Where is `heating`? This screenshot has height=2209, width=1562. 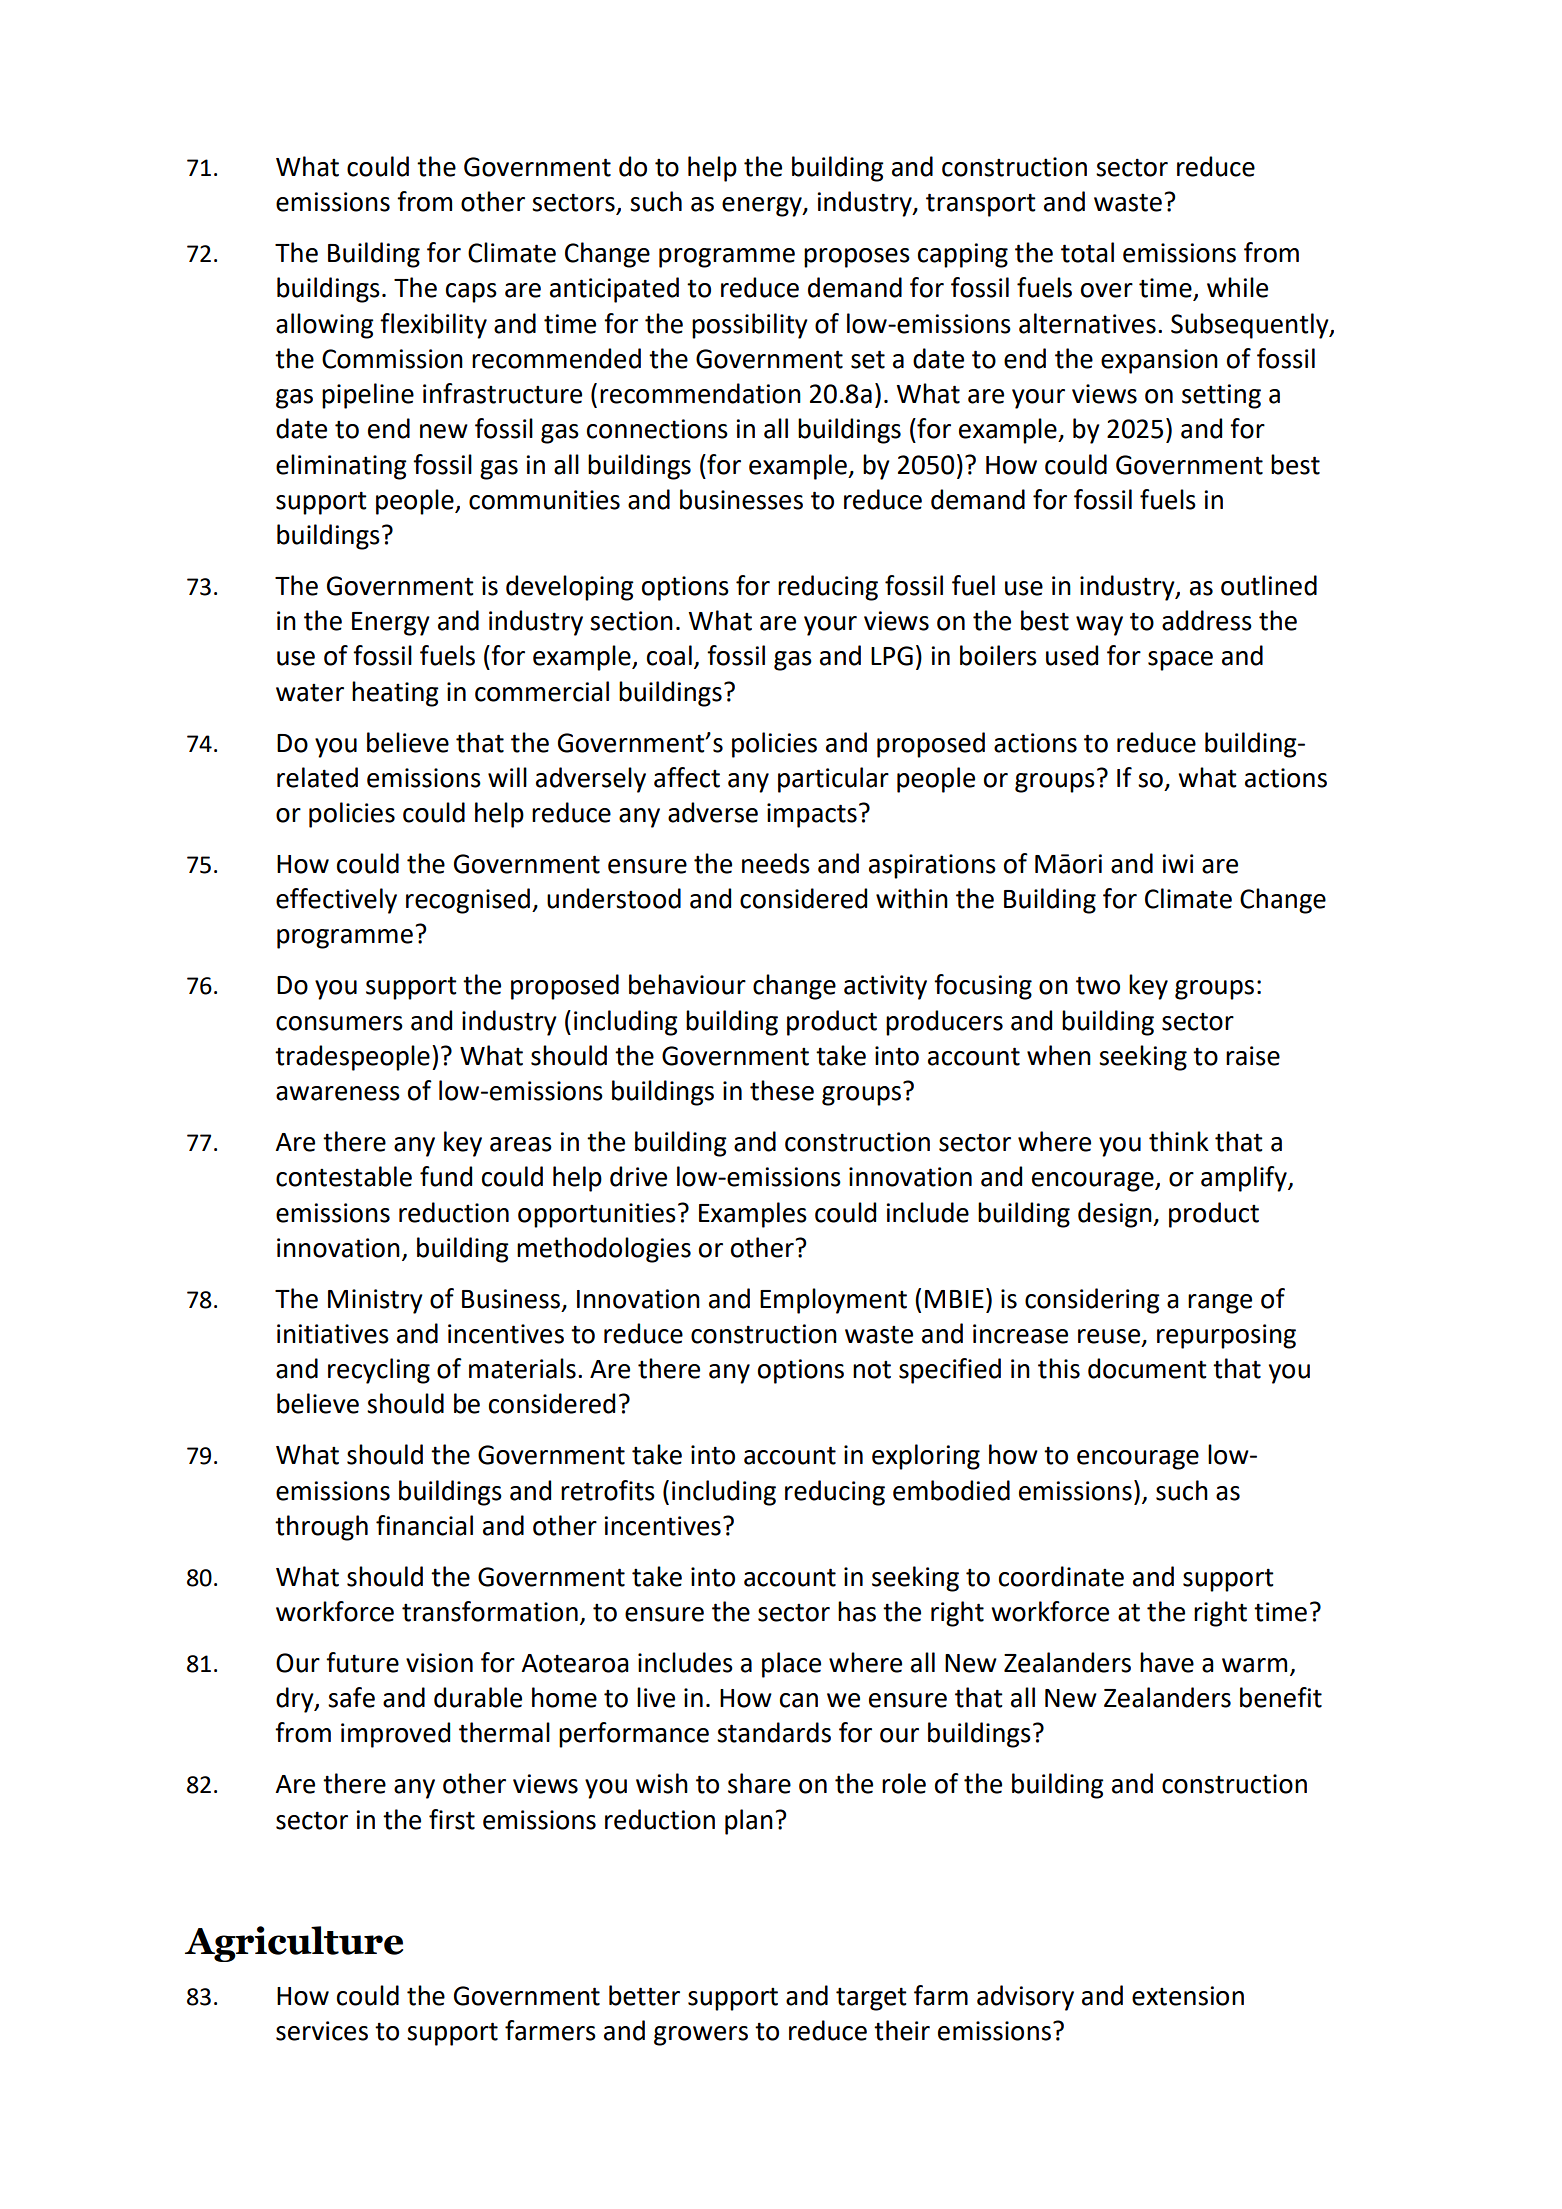
heating is located at coordinates (395, 694).
